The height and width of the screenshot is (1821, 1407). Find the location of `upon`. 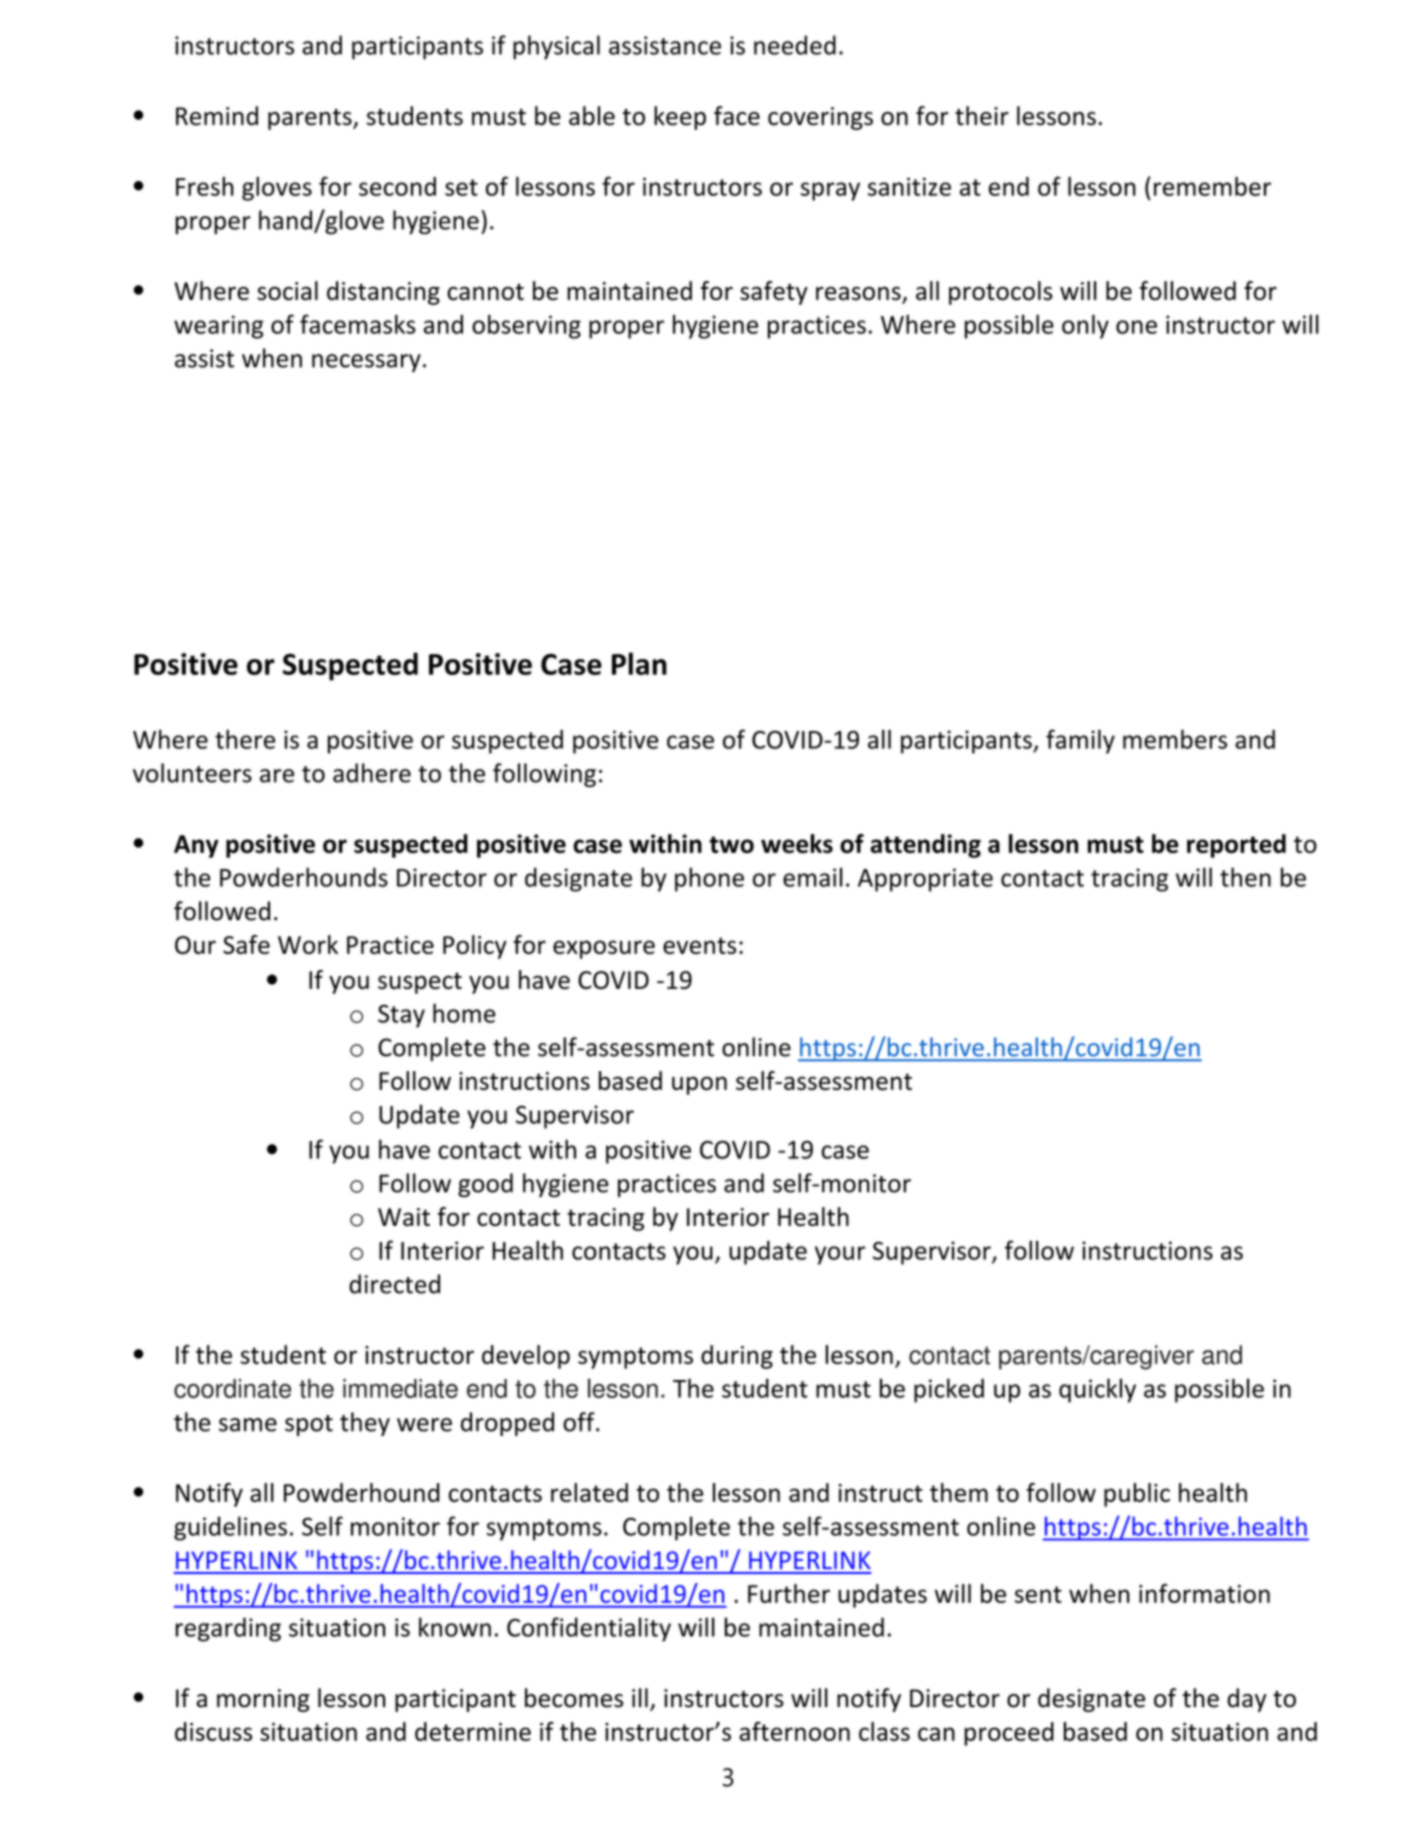

upon is located at coordinates (699, 1085).
